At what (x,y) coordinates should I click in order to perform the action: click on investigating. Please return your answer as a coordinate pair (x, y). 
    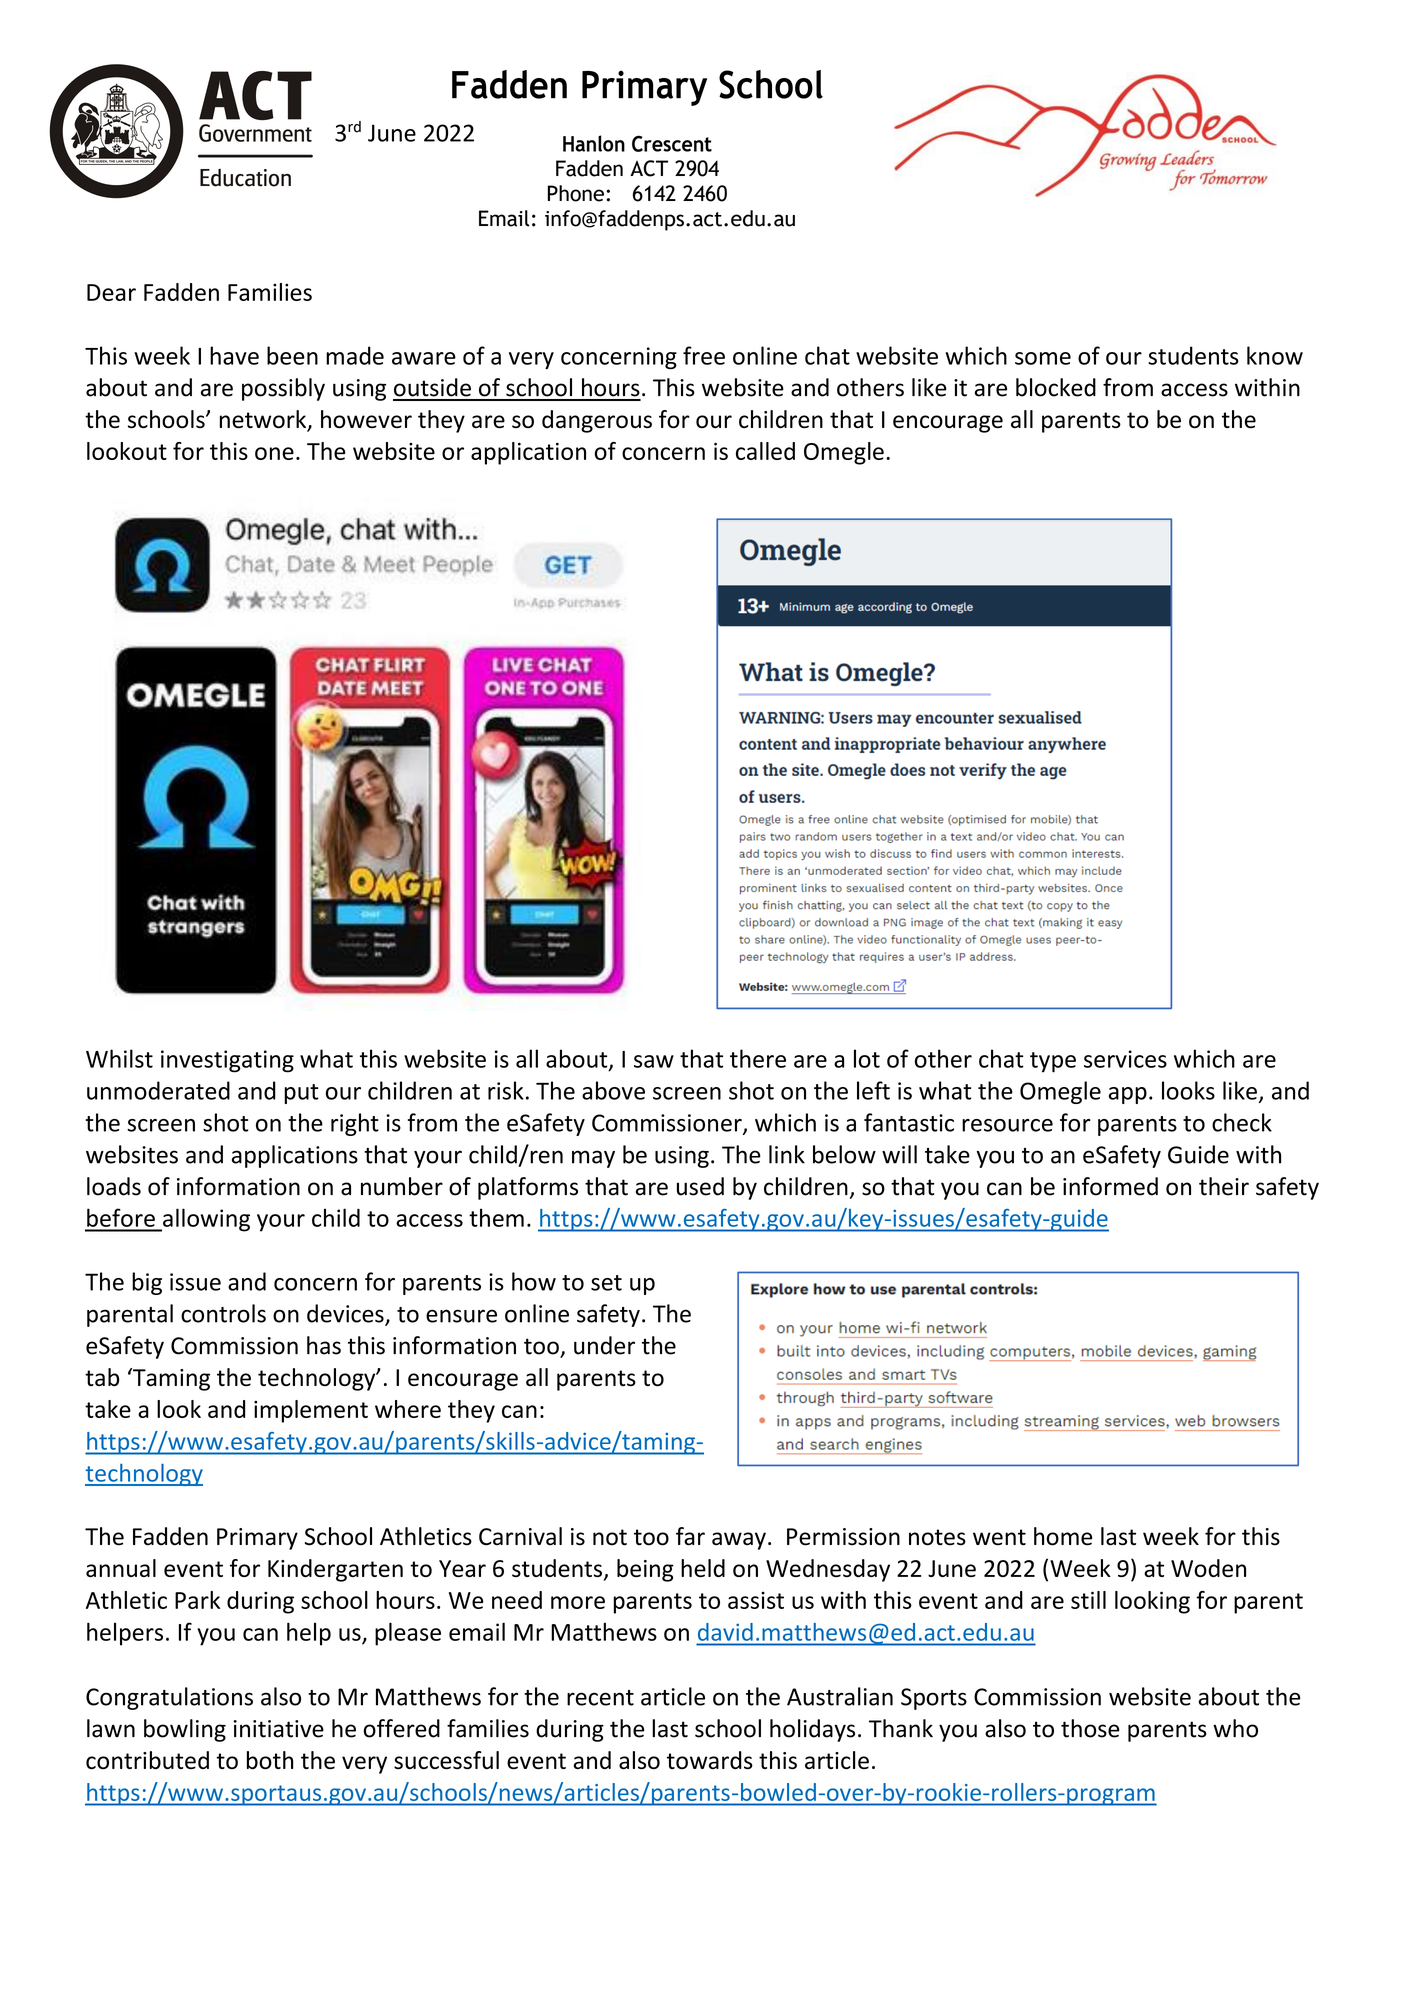
    Looking at the image, I should click on (227, 1061).
